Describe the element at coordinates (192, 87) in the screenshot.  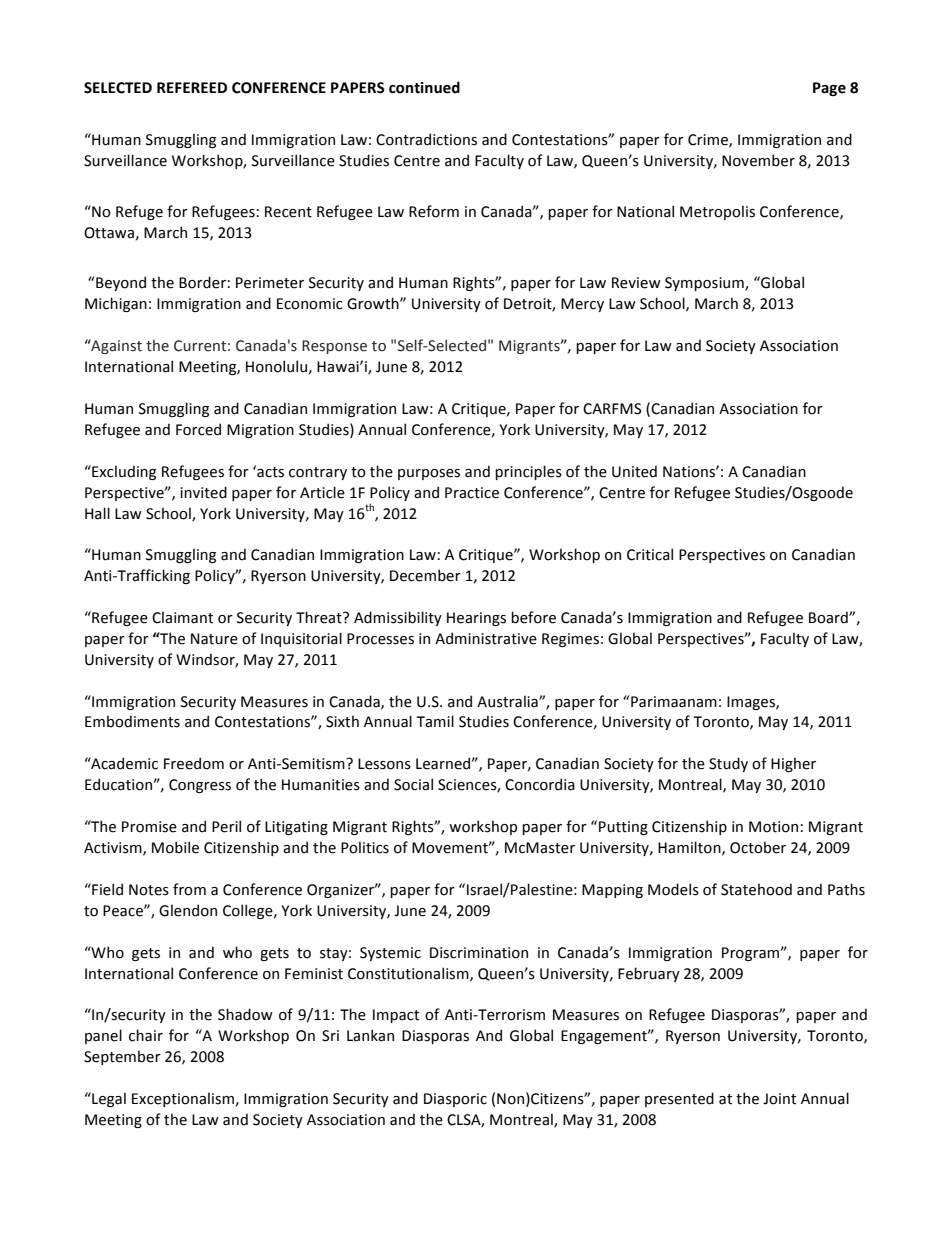
I see `REFEREED` at that location.
